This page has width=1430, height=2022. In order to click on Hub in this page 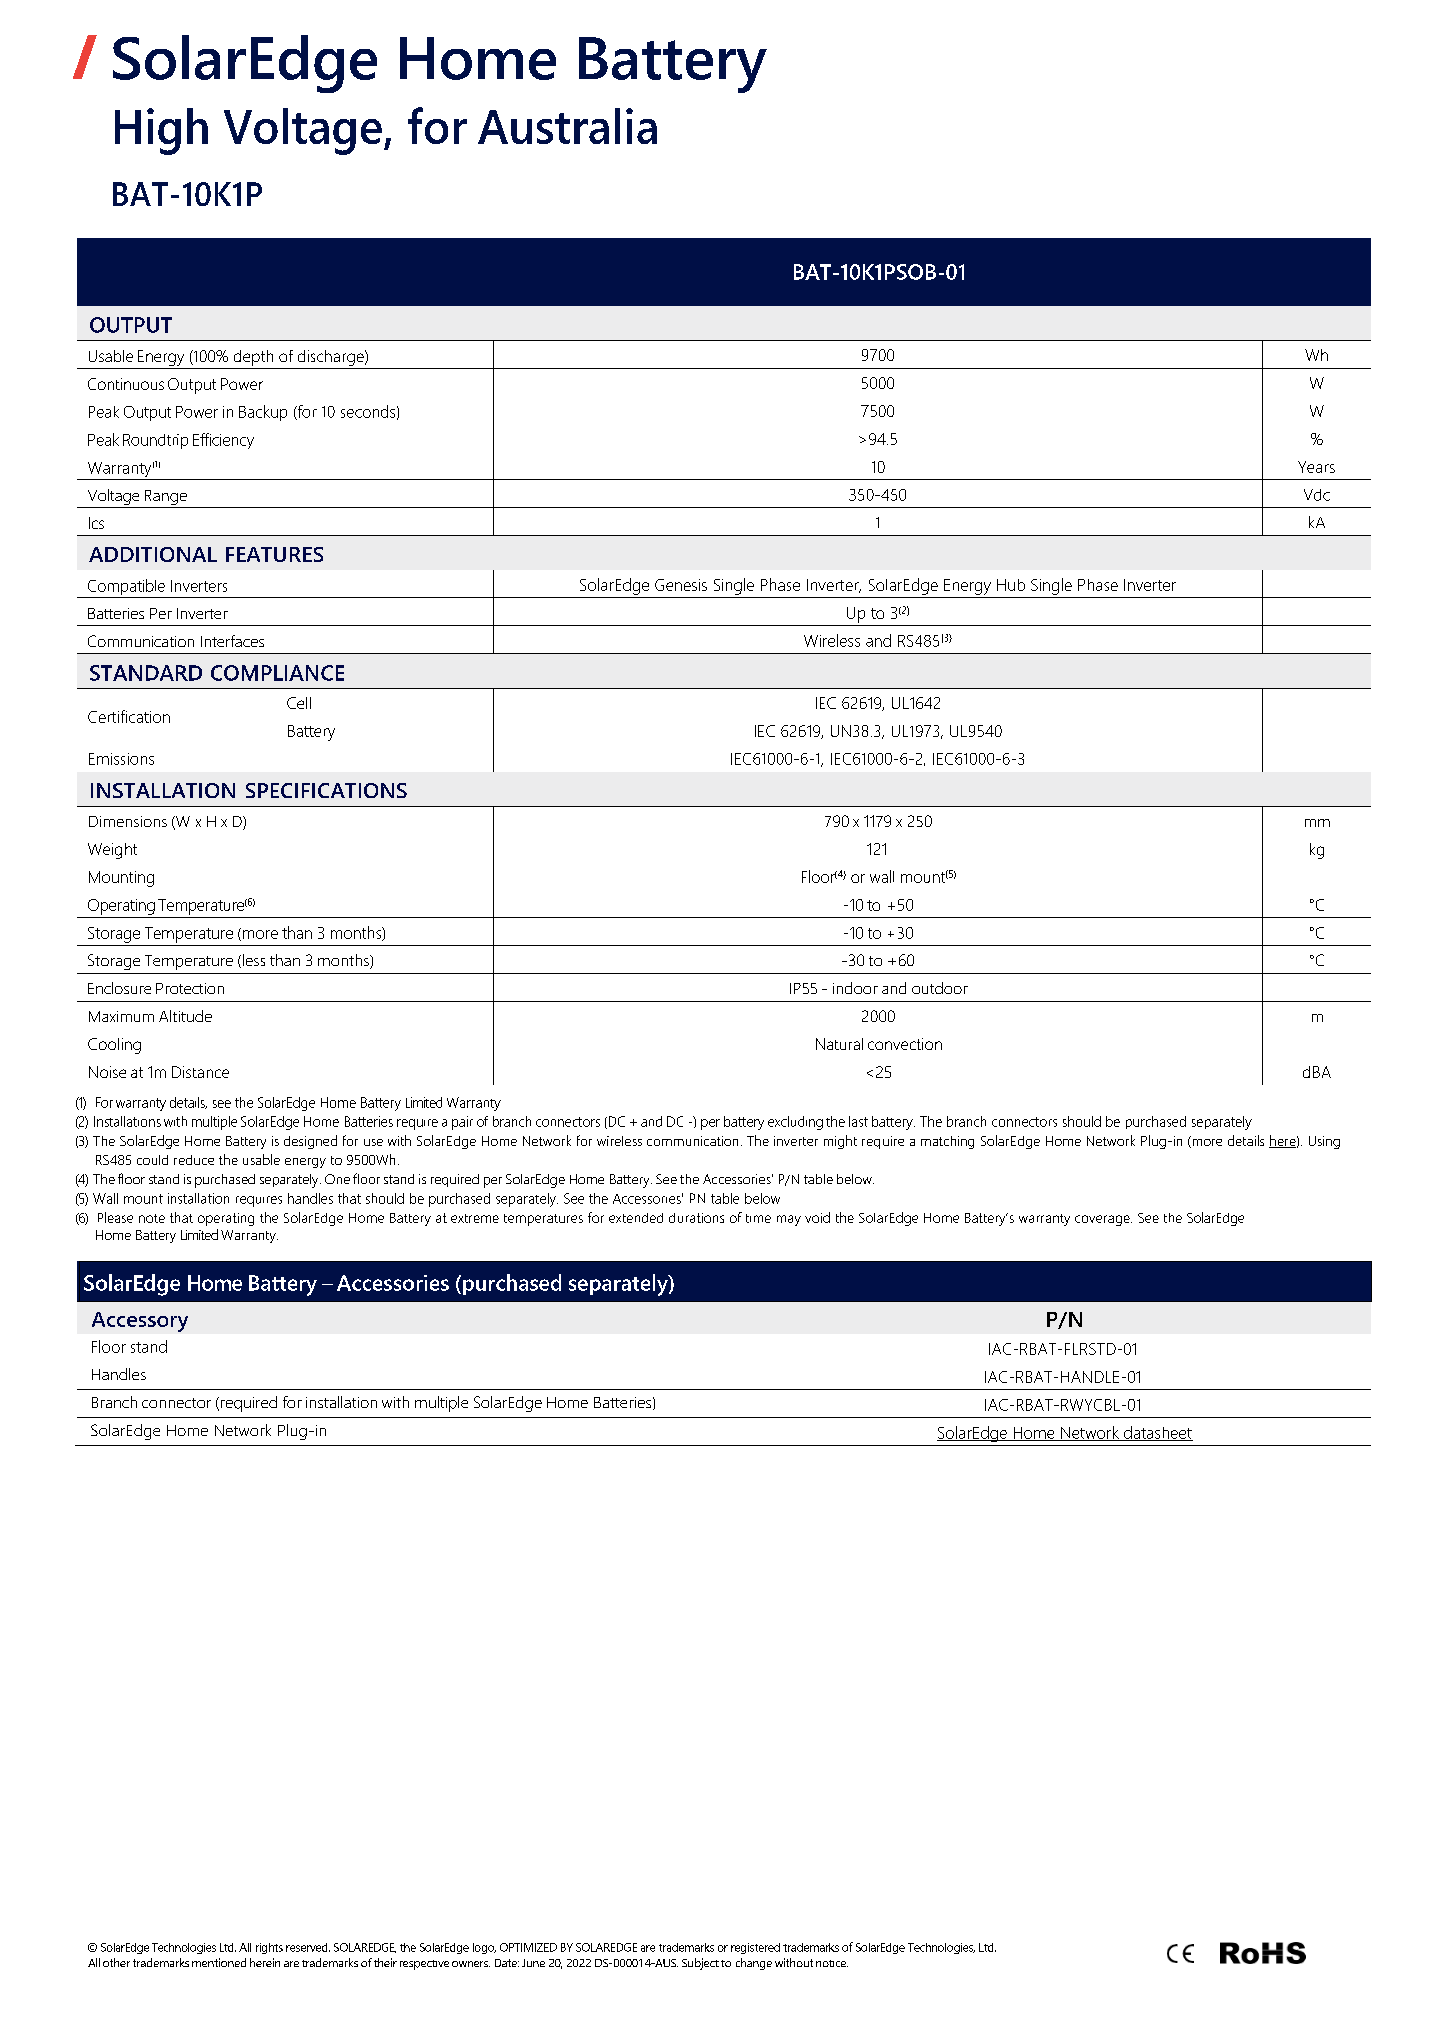, I will do `click(1011, 585)`.
